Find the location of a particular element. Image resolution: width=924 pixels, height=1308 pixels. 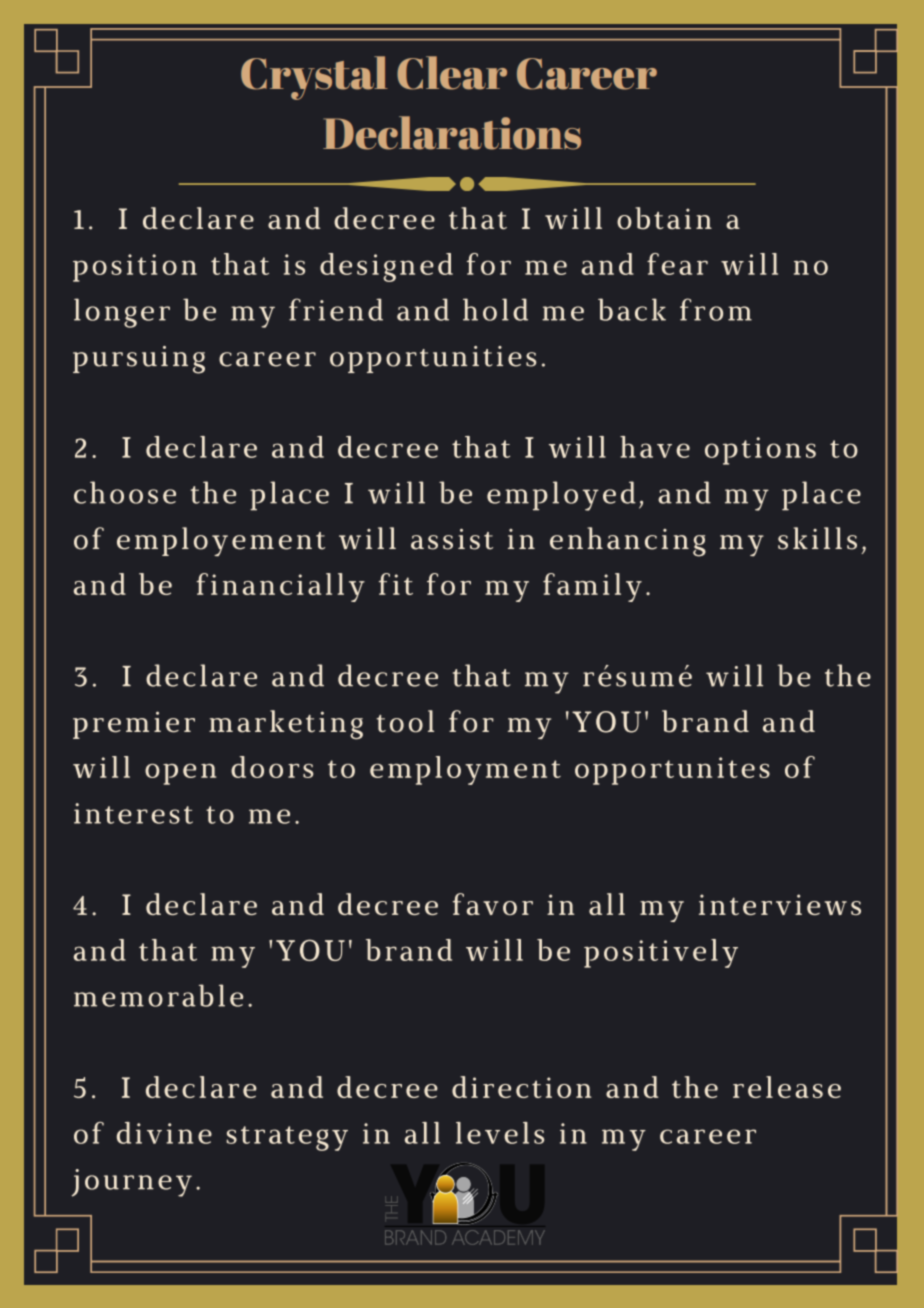

Declarations is located at coordinates (452, 133).
